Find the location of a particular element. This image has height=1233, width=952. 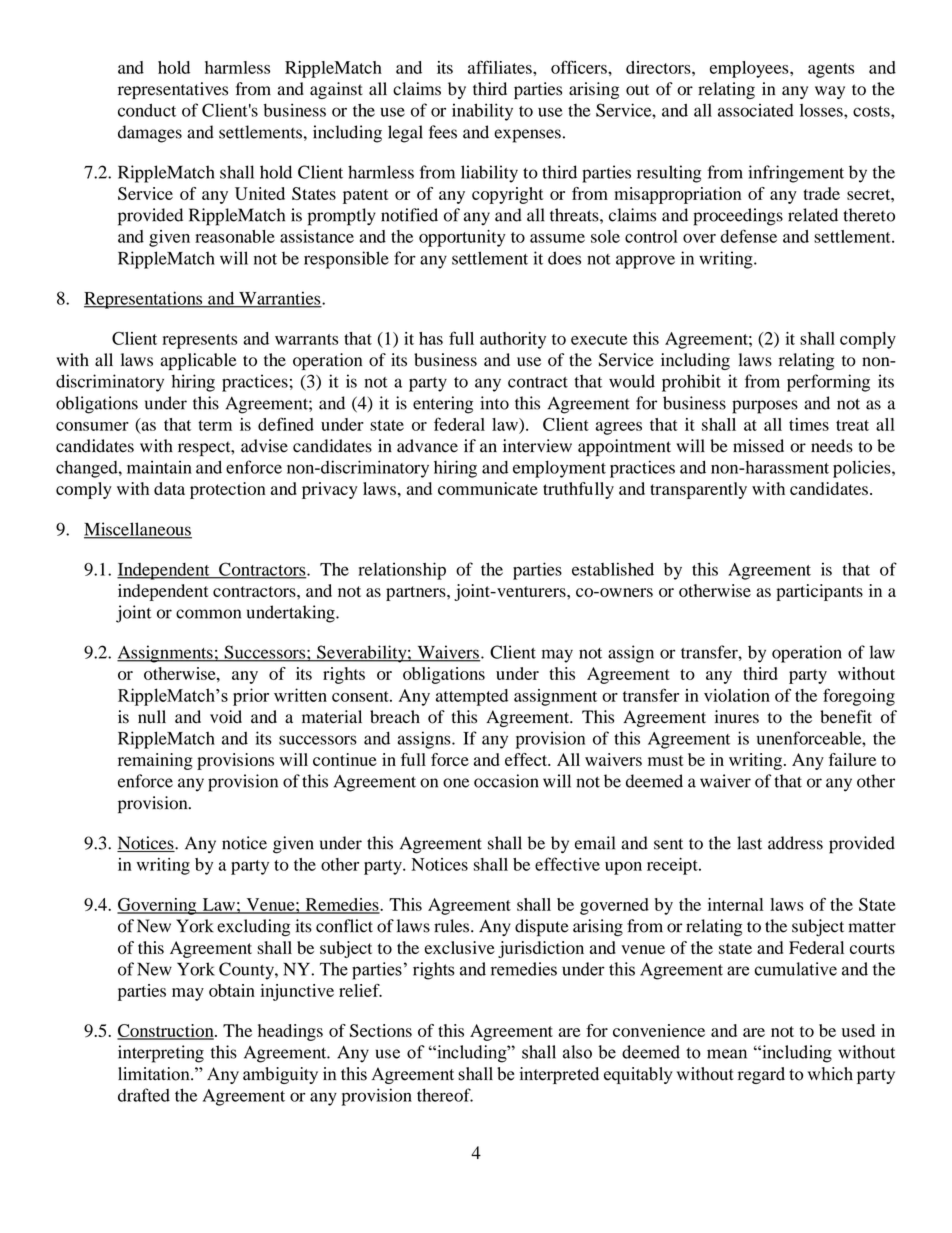

applicable is located at coordinates (198, 361).
